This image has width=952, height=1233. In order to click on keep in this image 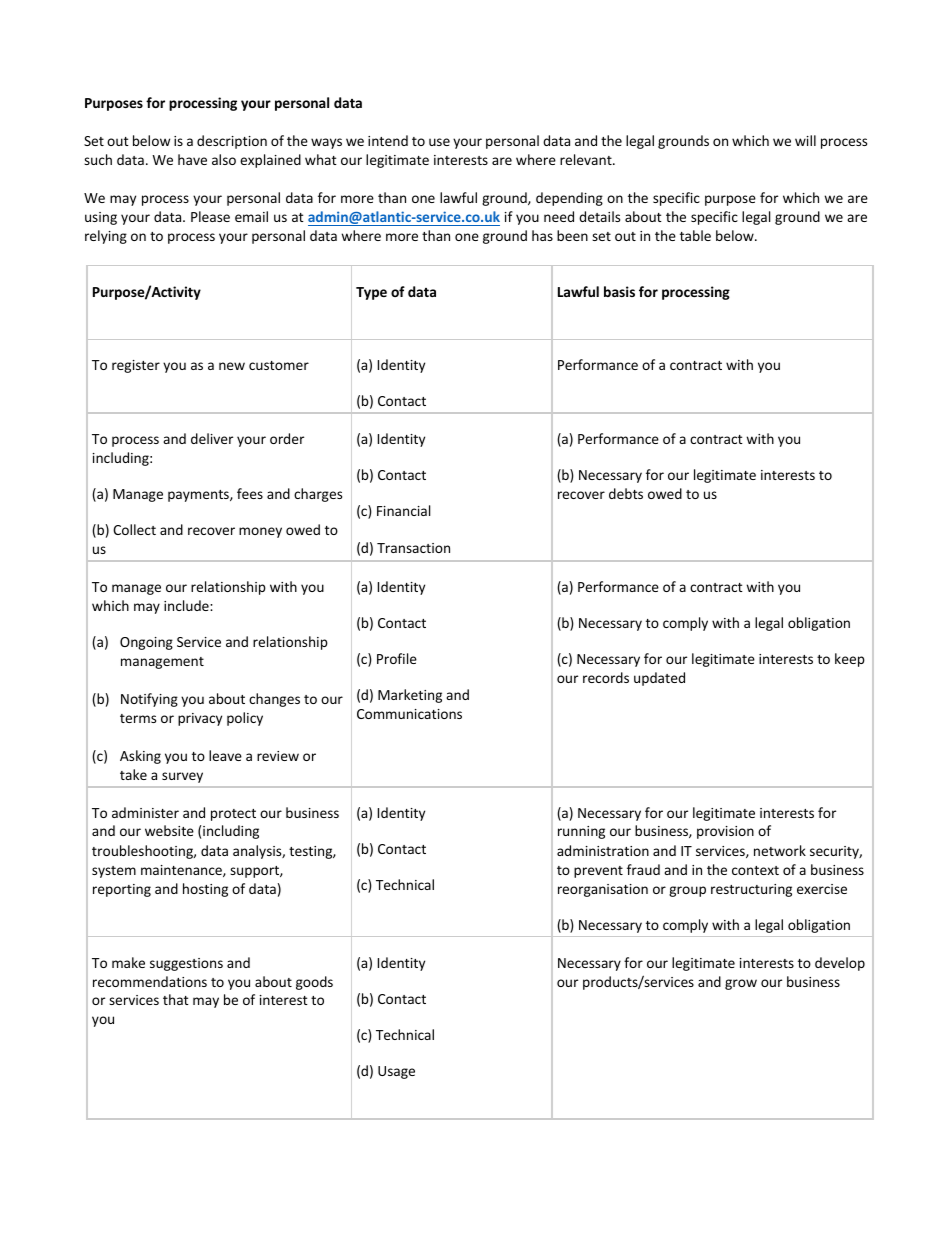, I will do `click(850, 660)`.
